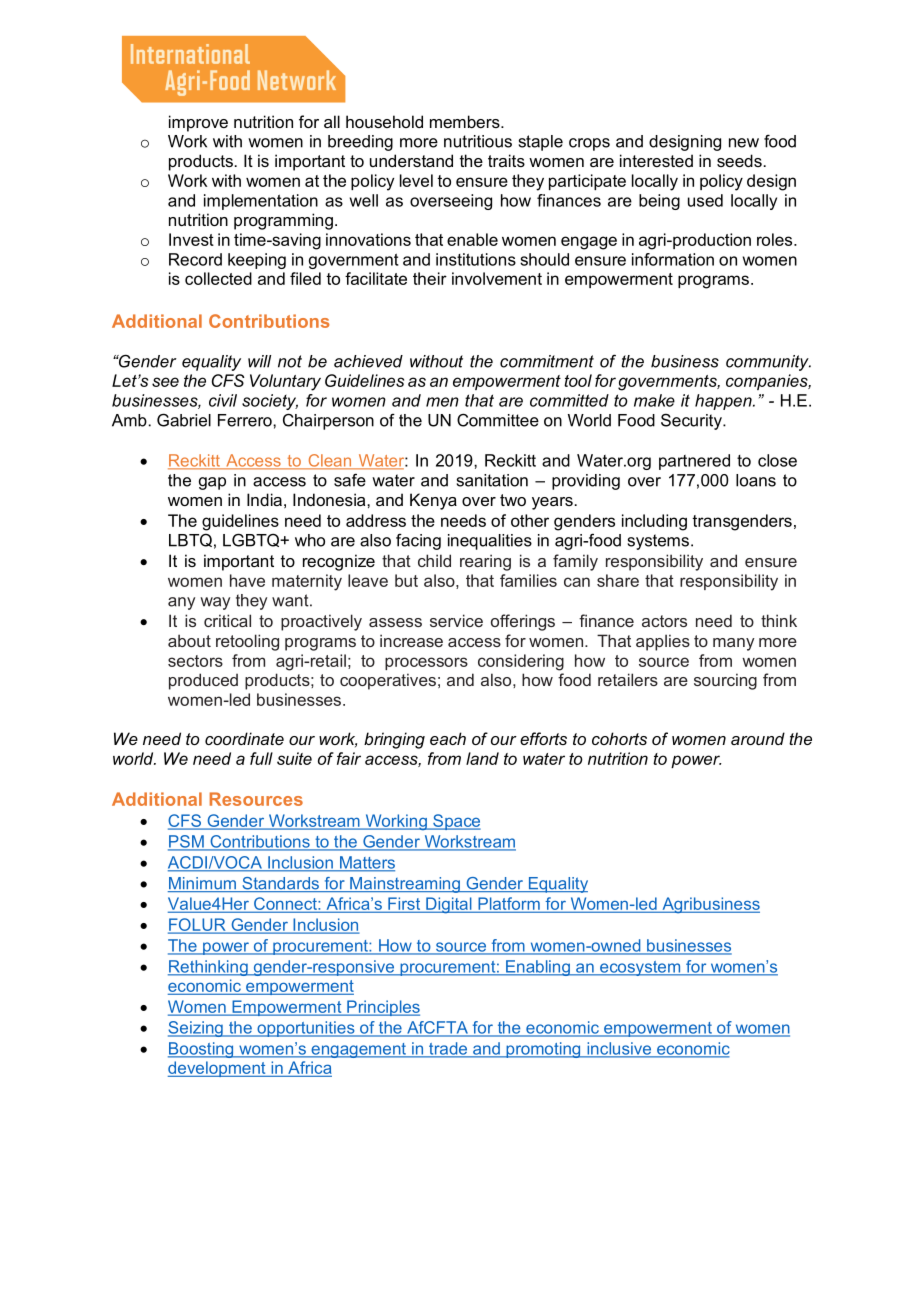 The width and height of the image is (924, 1308). What do you see at coordinates (202, 1050) in the image?
I see `Boosting` at bounding box center [202, 1050].
